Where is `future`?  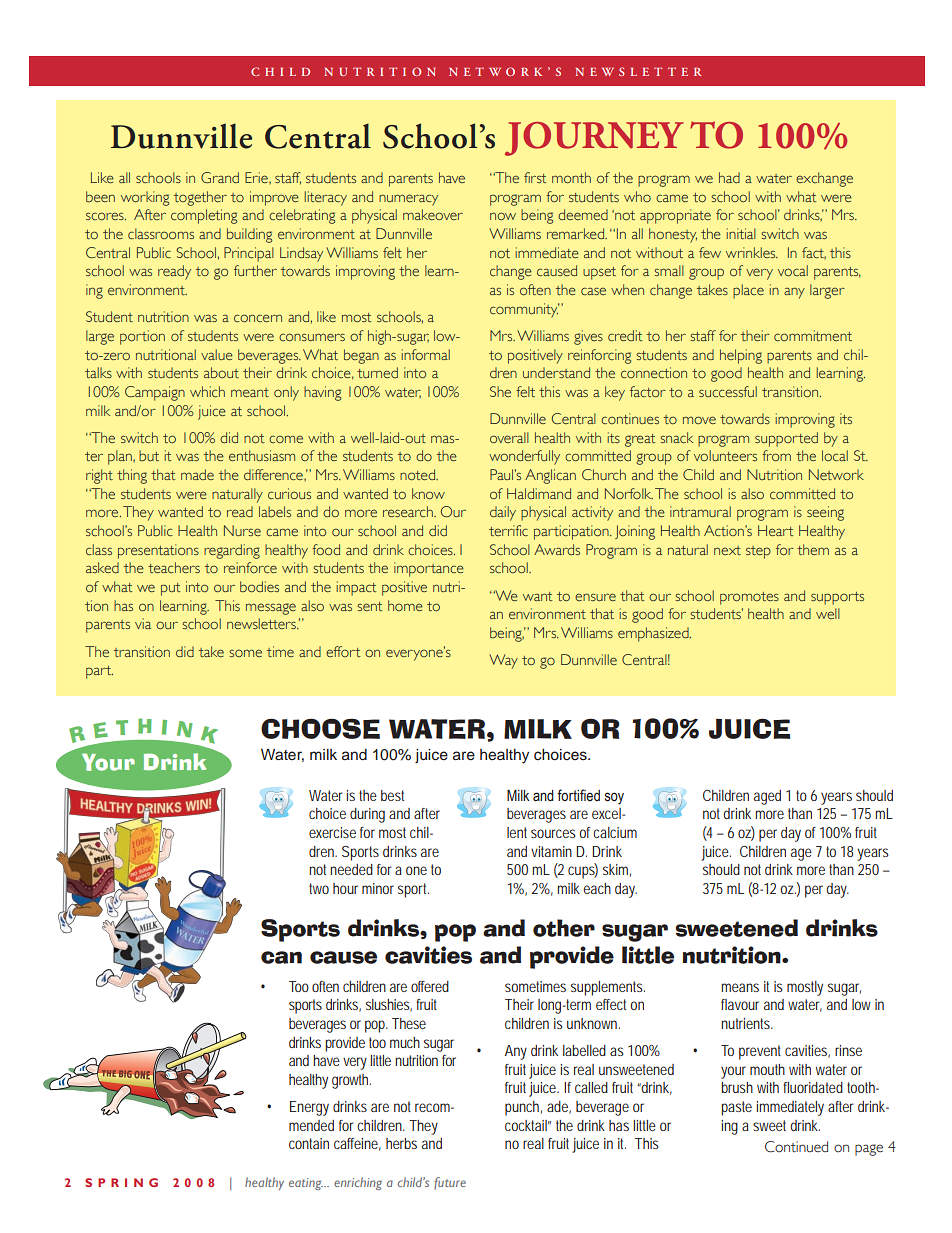 future is located at coordinates (450, 1183).
